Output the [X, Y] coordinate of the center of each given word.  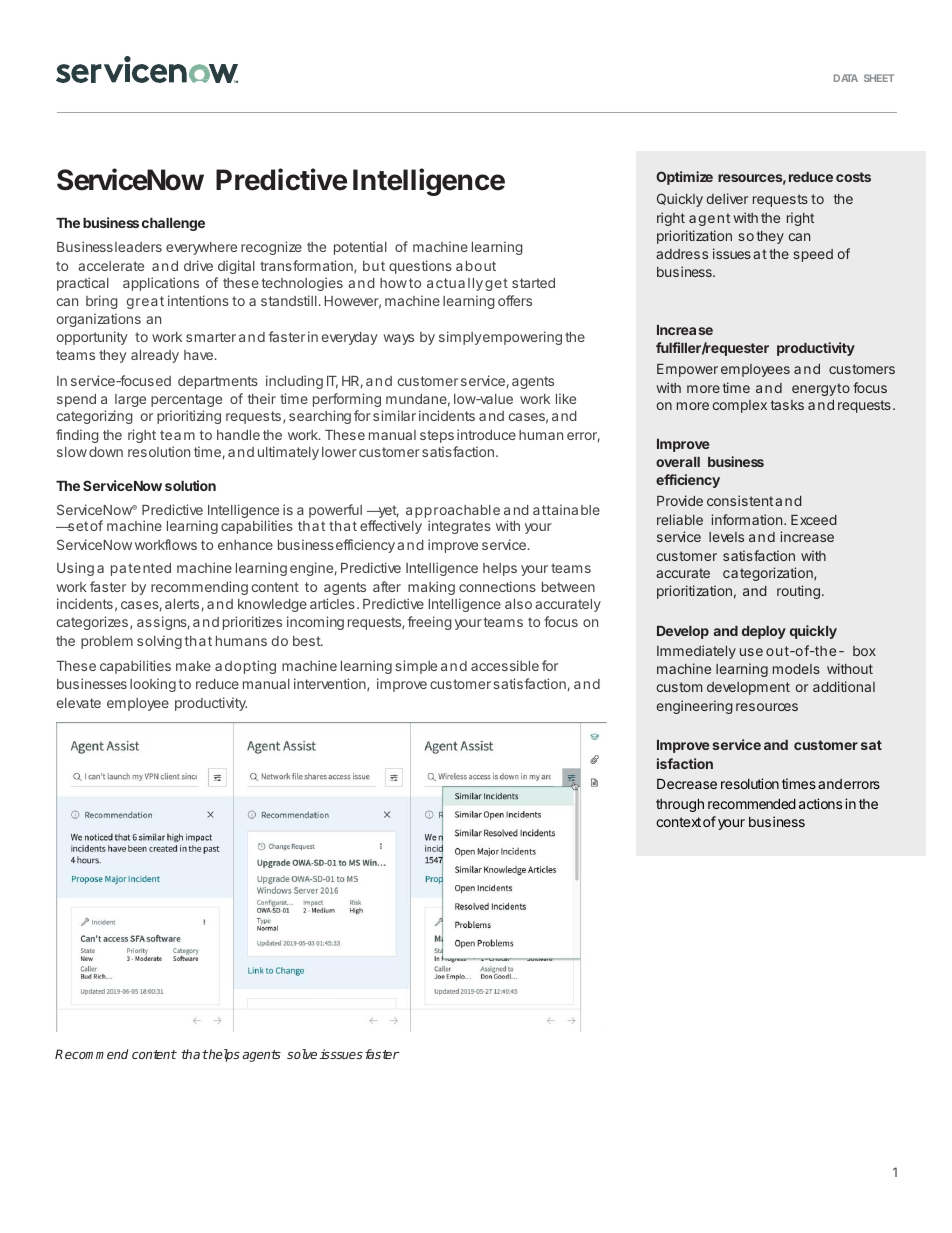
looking [153, 685]
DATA [846, 78]
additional [844, 686]
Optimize [684, 178]
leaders [138, 247]
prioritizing [189, 417]
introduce [486, 434]
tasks [787, 405]
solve [302, 1054]
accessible [505, 665]
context [678, 822]
